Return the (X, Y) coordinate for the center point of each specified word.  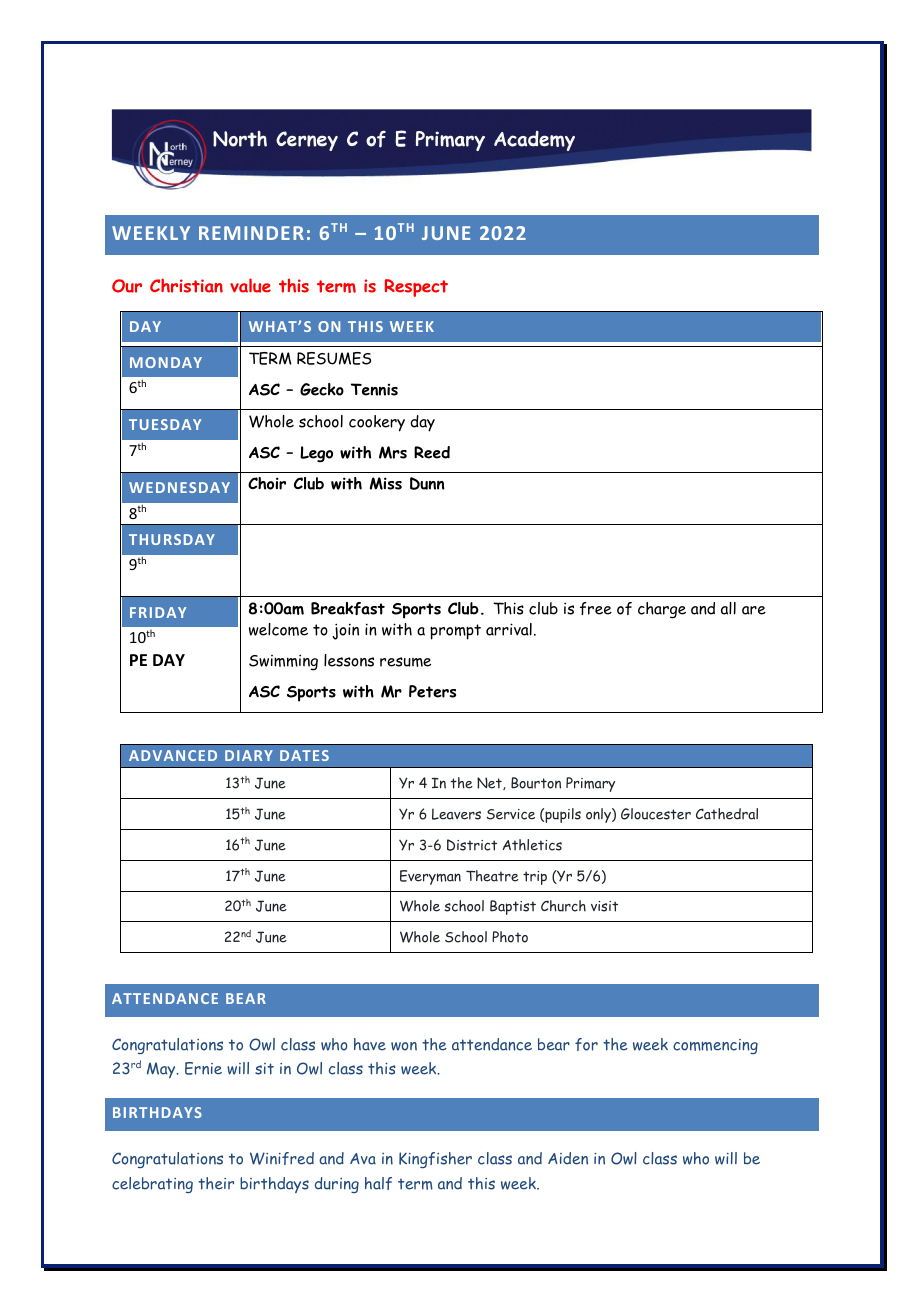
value (250, 285)
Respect (416, 288)
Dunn (427, 483)
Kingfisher (435, 1160)
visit (604, 906)
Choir (267, 483)
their (216, 1183)
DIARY (249, 755)
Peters (432, 691)
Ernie (203, 1068)
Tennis (374, 389)
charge (662, 610)
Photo (510, 937)
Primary (590, 784)
